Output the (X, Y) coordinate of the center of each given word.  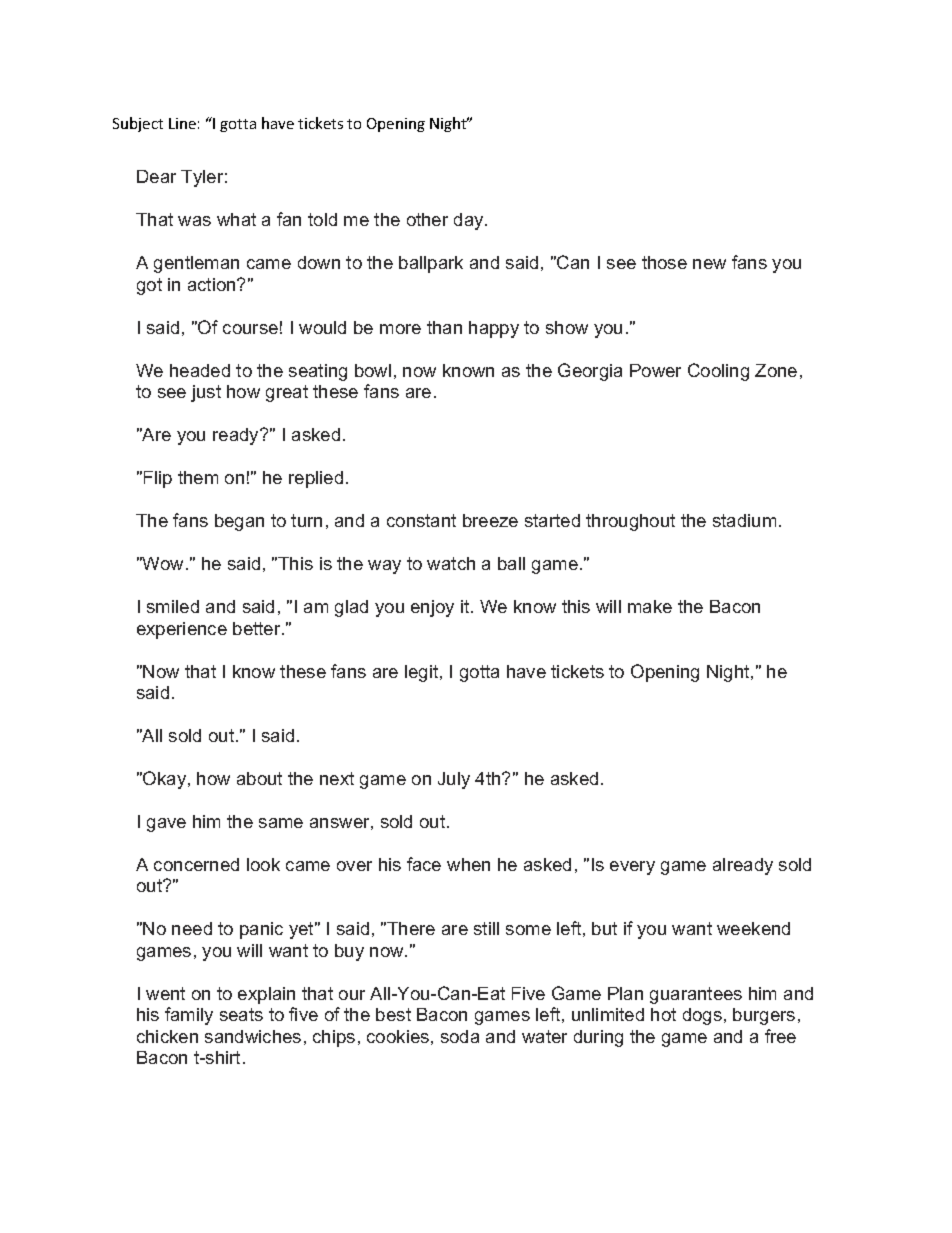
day (470, 221)
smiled (173, 606)
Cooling (718, 372)
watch (451, 563)
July (454, 780)
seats (241, 1014)
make (650, 606)
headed (200, 370)
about (259, 778)
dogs (702, 1016)
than (444, 327)
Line (182, 123)
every (632, 868)
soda (460, 1036)
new (709, 264)
